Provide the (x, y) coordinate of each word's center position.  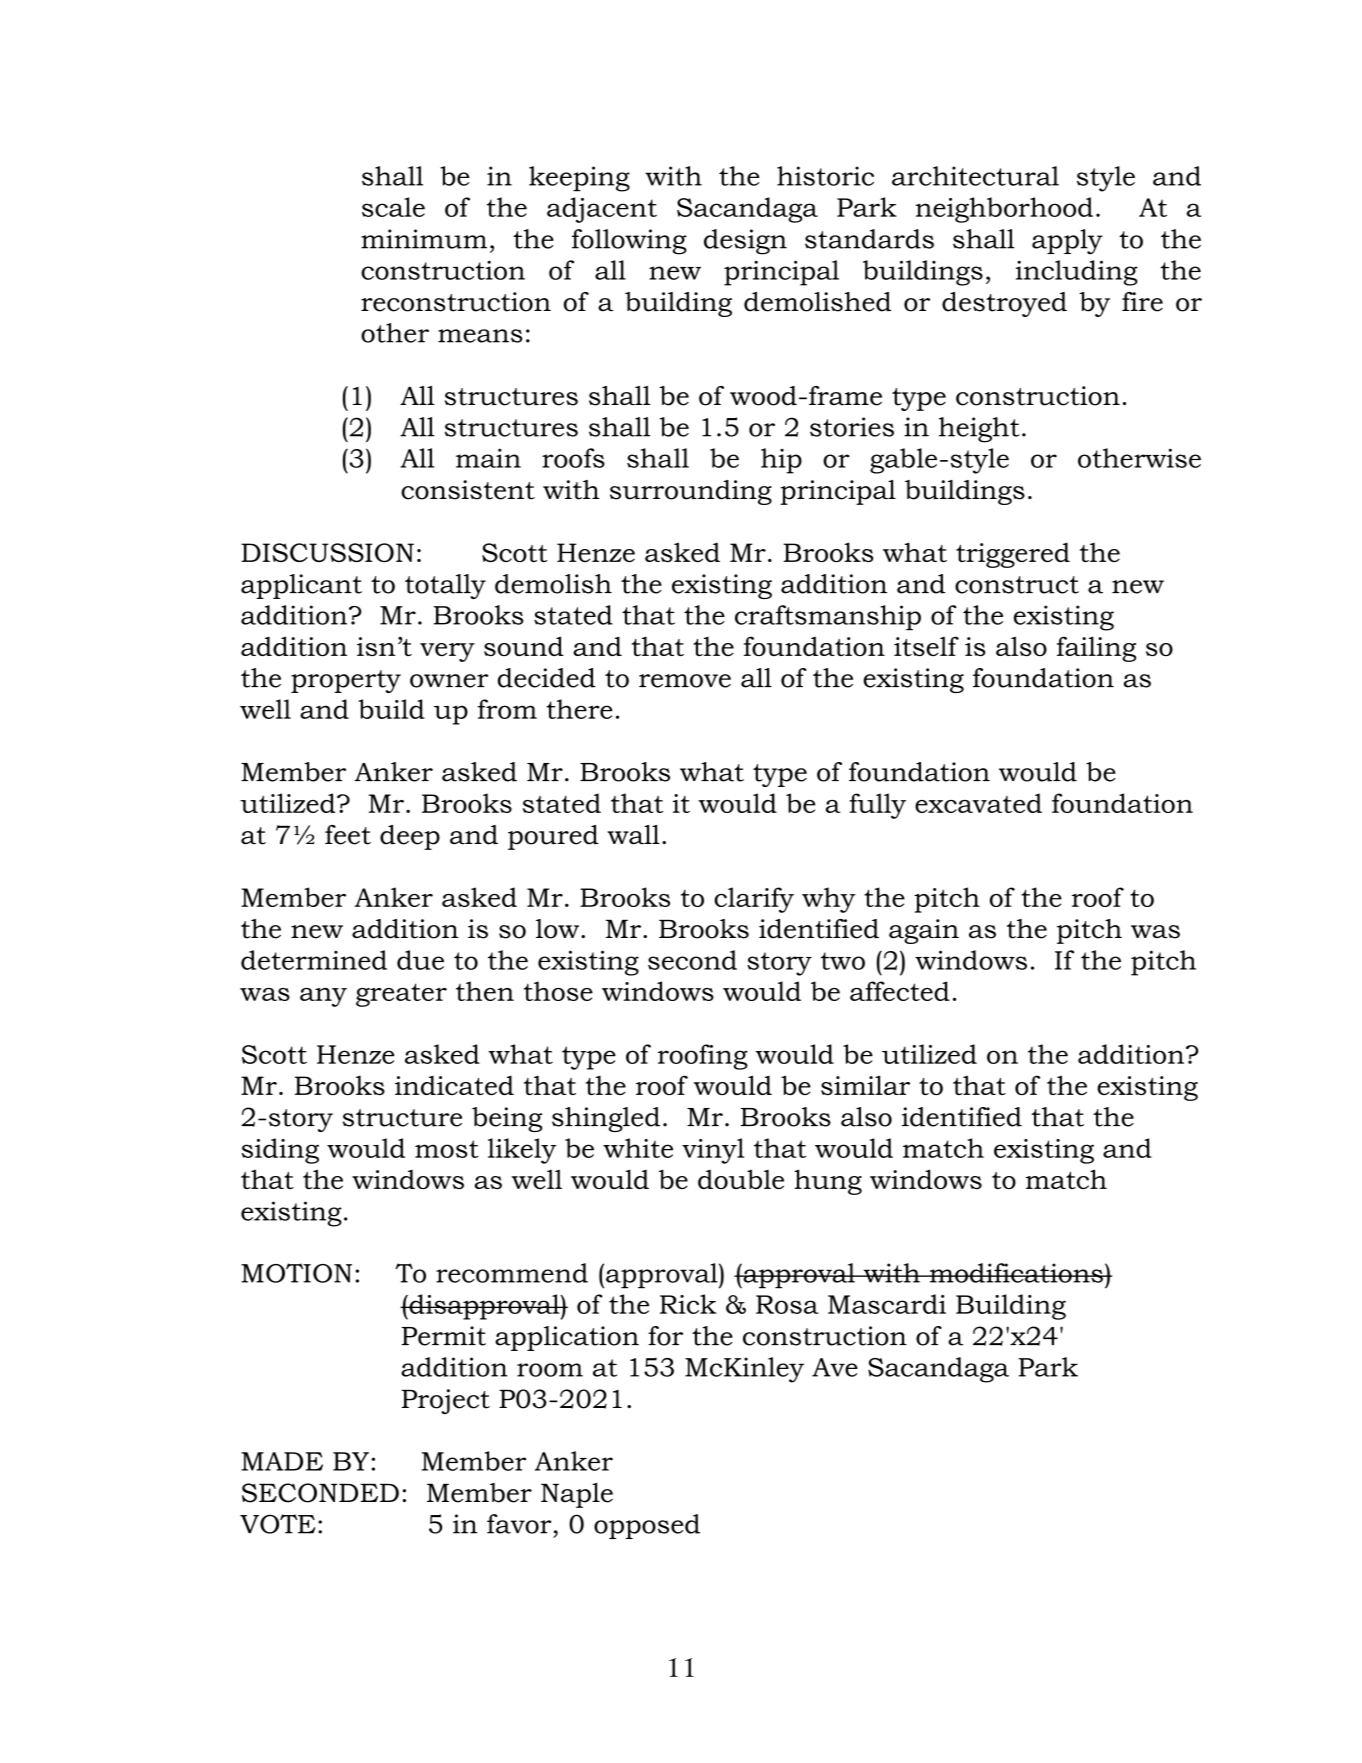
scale (393, 207)
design (745, 242)
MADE (282, 1461)
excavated (978, 803)
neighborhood (1004, 210)
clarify (754, 900)
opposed (647, 1526)
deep (410, 837)
